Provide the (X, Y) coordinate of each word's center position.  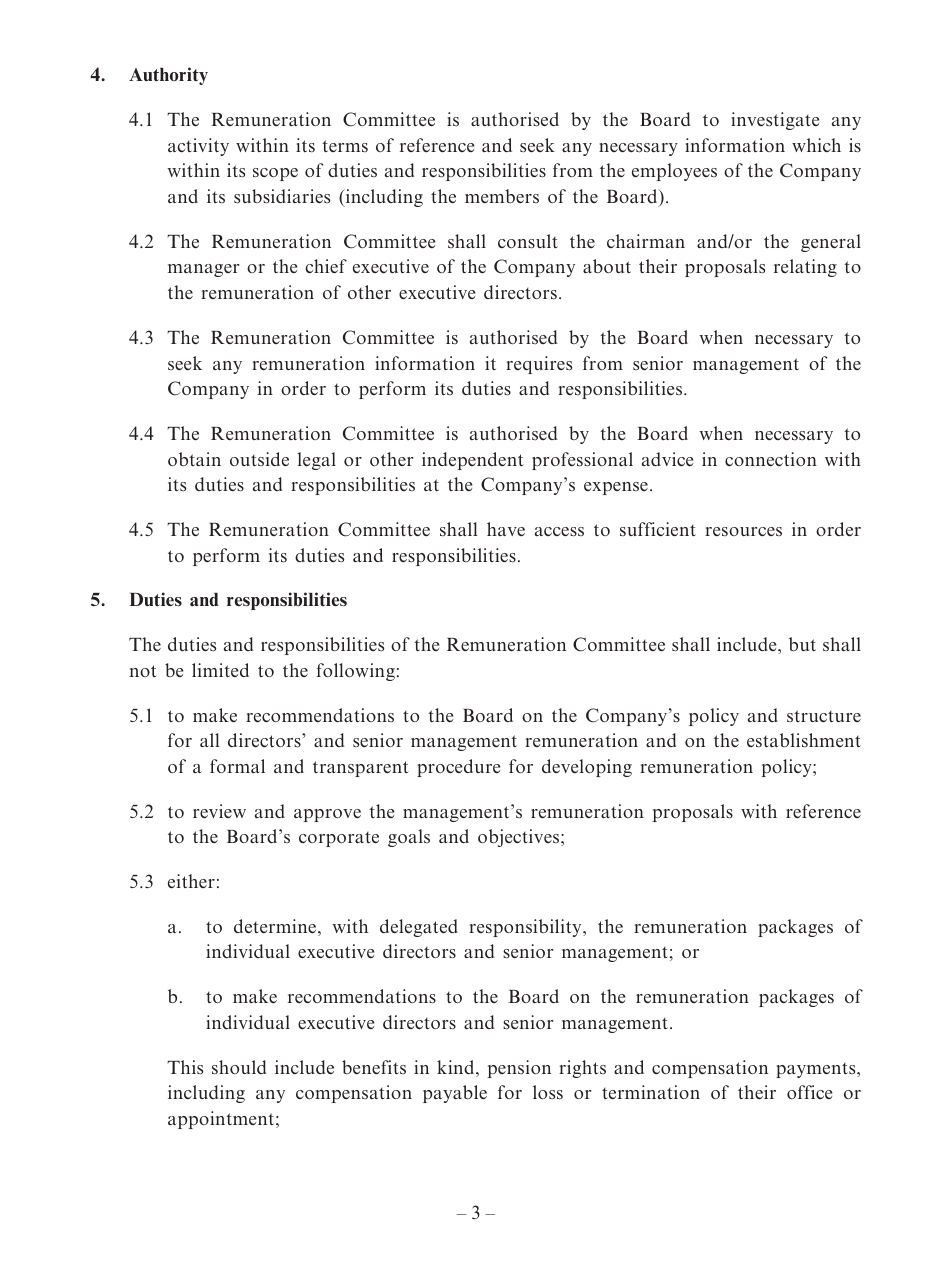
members (502, 196)
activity (198, 147)
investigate (775, 121)
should (239, 1067)
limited (220, 670)
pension (519, 1069)
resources (743, 531)
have (506, 529)
